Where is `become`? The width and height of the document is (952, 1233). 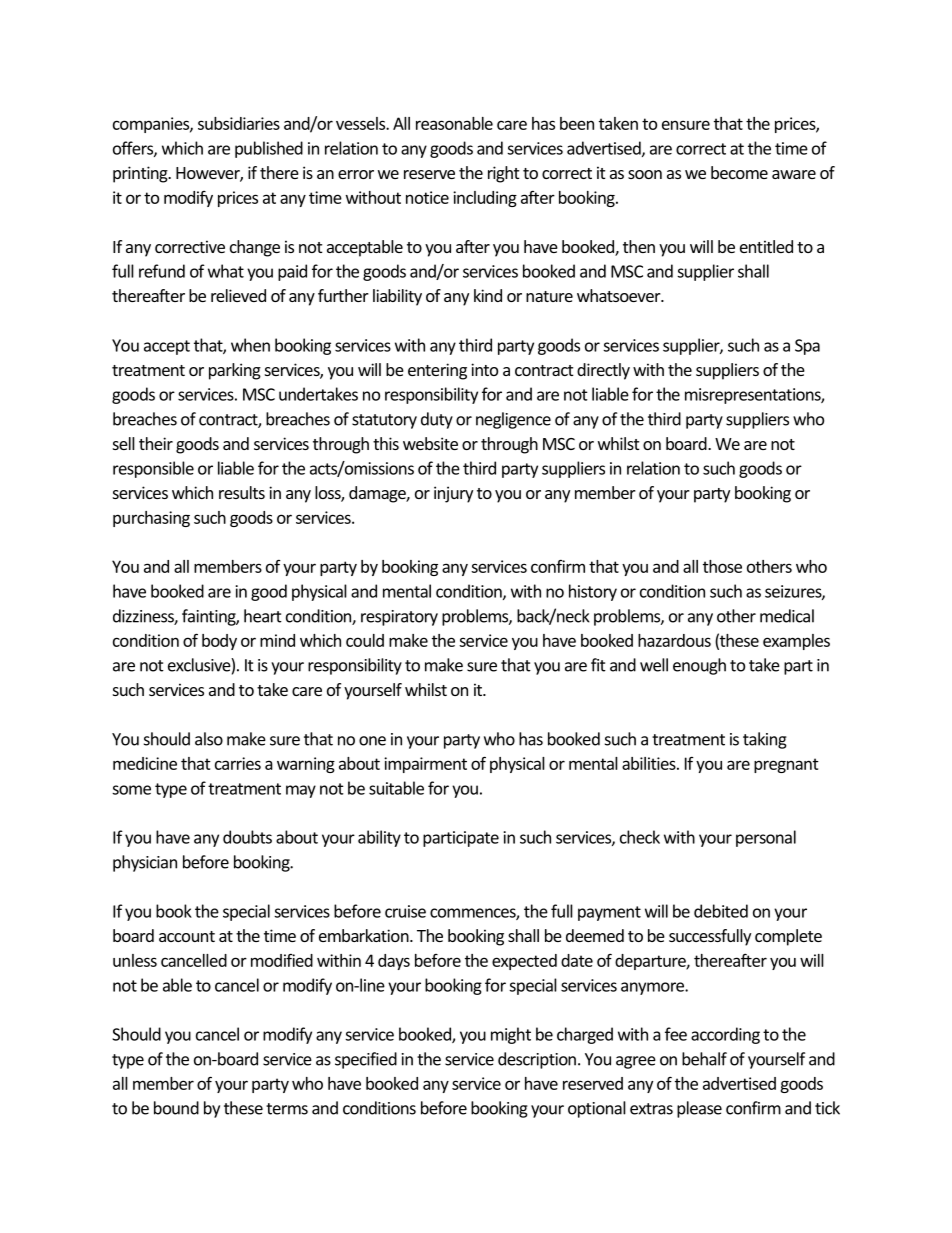
become is located at coordinates (739, 172).
